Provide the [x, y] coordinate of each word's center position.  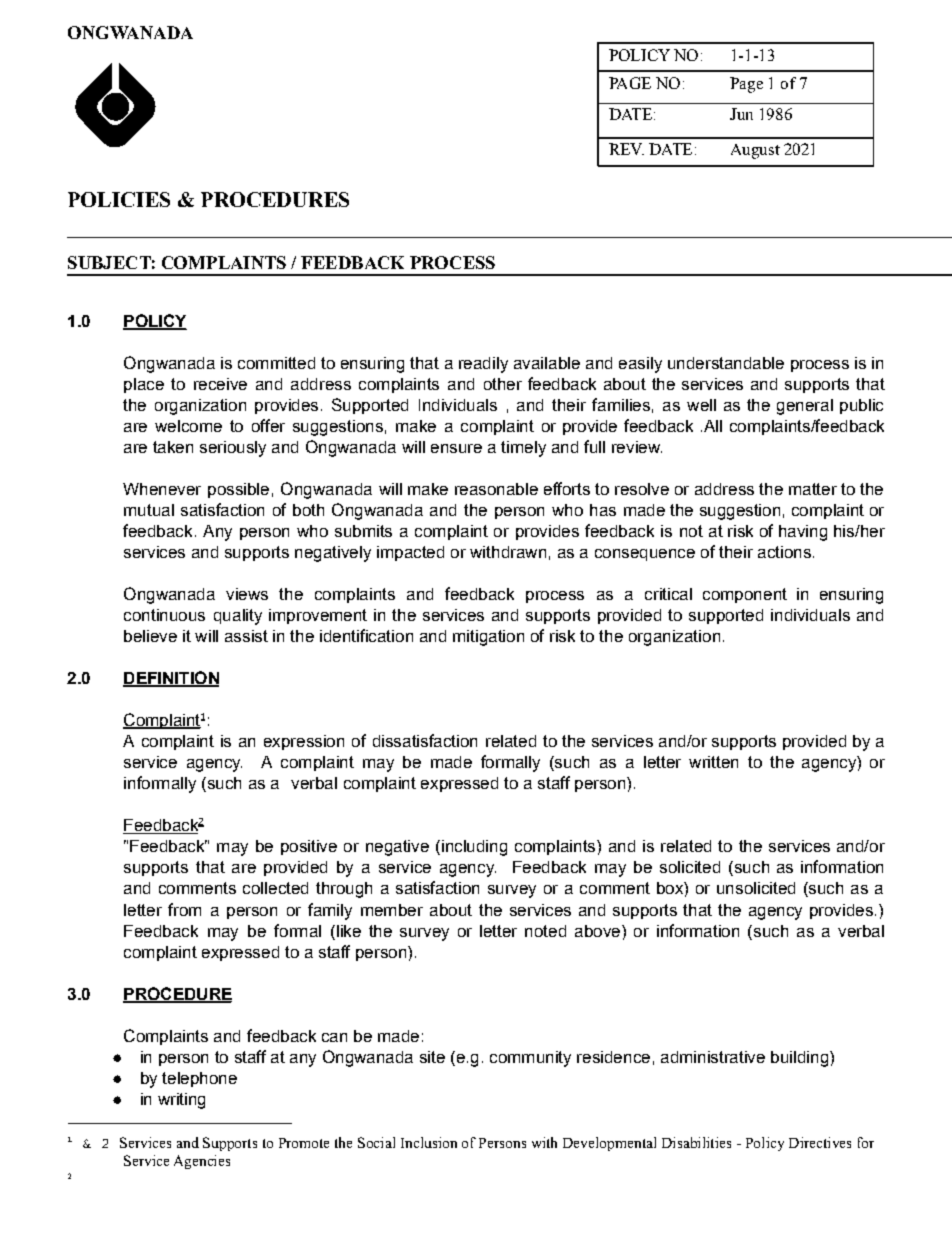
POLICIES [119, 199]
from [184, 909]
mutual [149, 510]
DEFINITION [171, 679]
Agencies [202, 1162]
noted [545, 931]
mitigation [488, 638]
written [713, 762]
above [597, 931]
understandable [726, 363]
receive [220, 384]
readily [483, 365]
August [755, 151]
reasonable [496, 489]
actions [784, 552]
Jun [741, 114]
